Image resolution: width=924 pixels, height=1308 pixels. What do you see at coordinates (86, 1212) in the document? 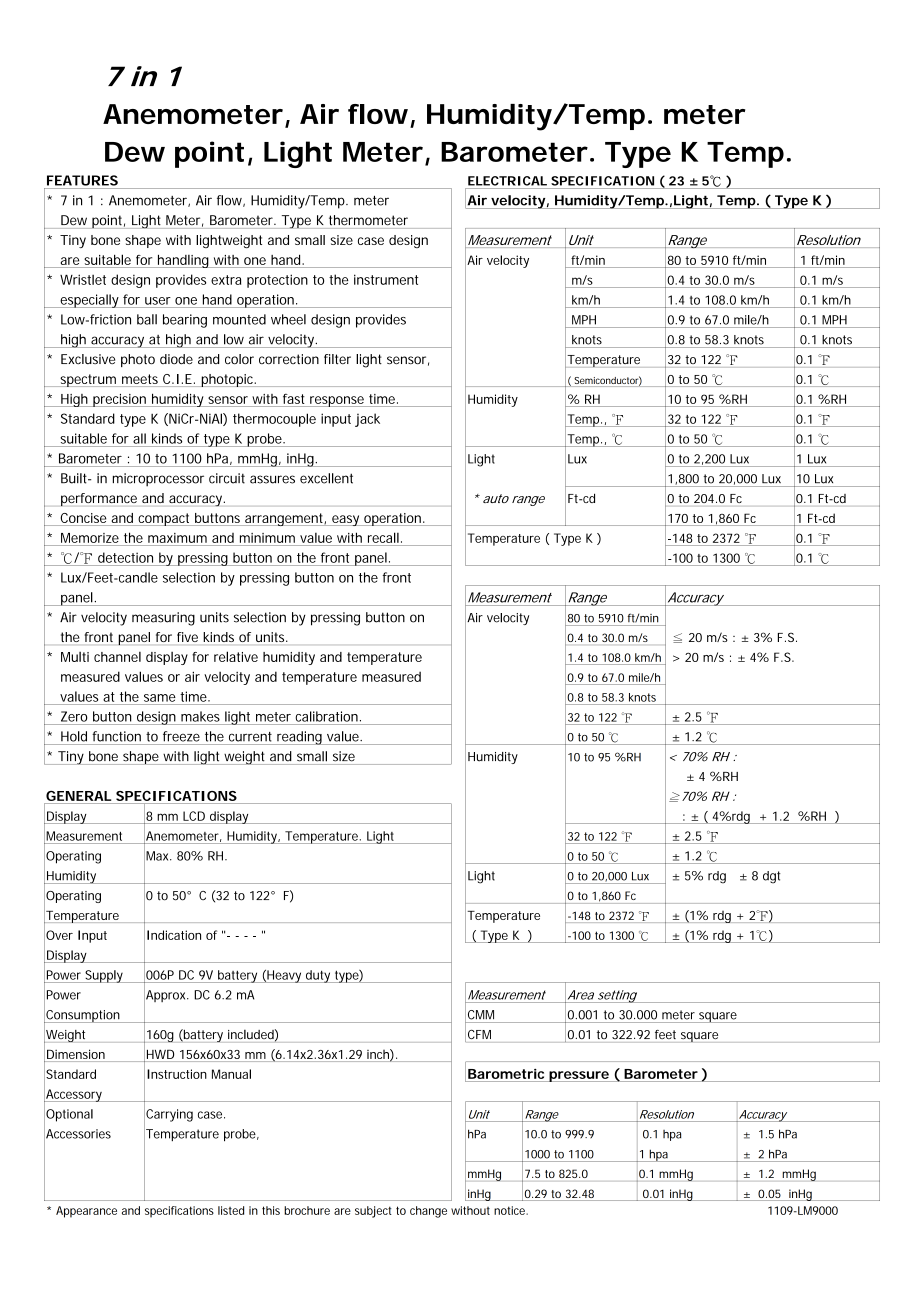
I see `Appearance` at bounding box center [86, 1212].
